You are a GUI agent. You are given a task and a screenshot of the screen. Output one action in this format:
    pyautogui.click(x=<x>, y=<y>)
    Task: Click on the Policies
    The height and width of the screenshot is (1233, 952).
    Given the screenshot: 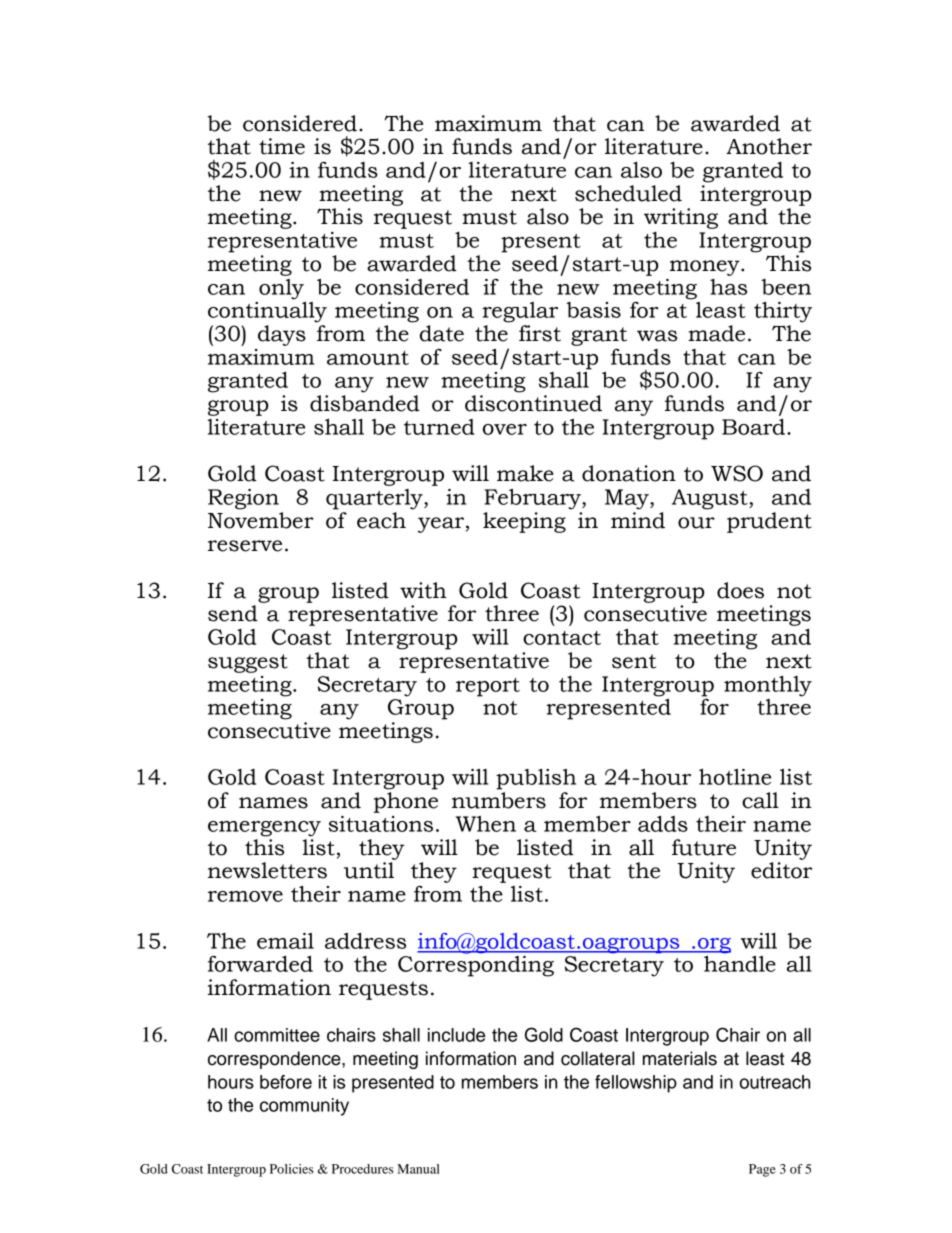 What is the action you would take?
    pyautogui.click(x=291, y=1169)
